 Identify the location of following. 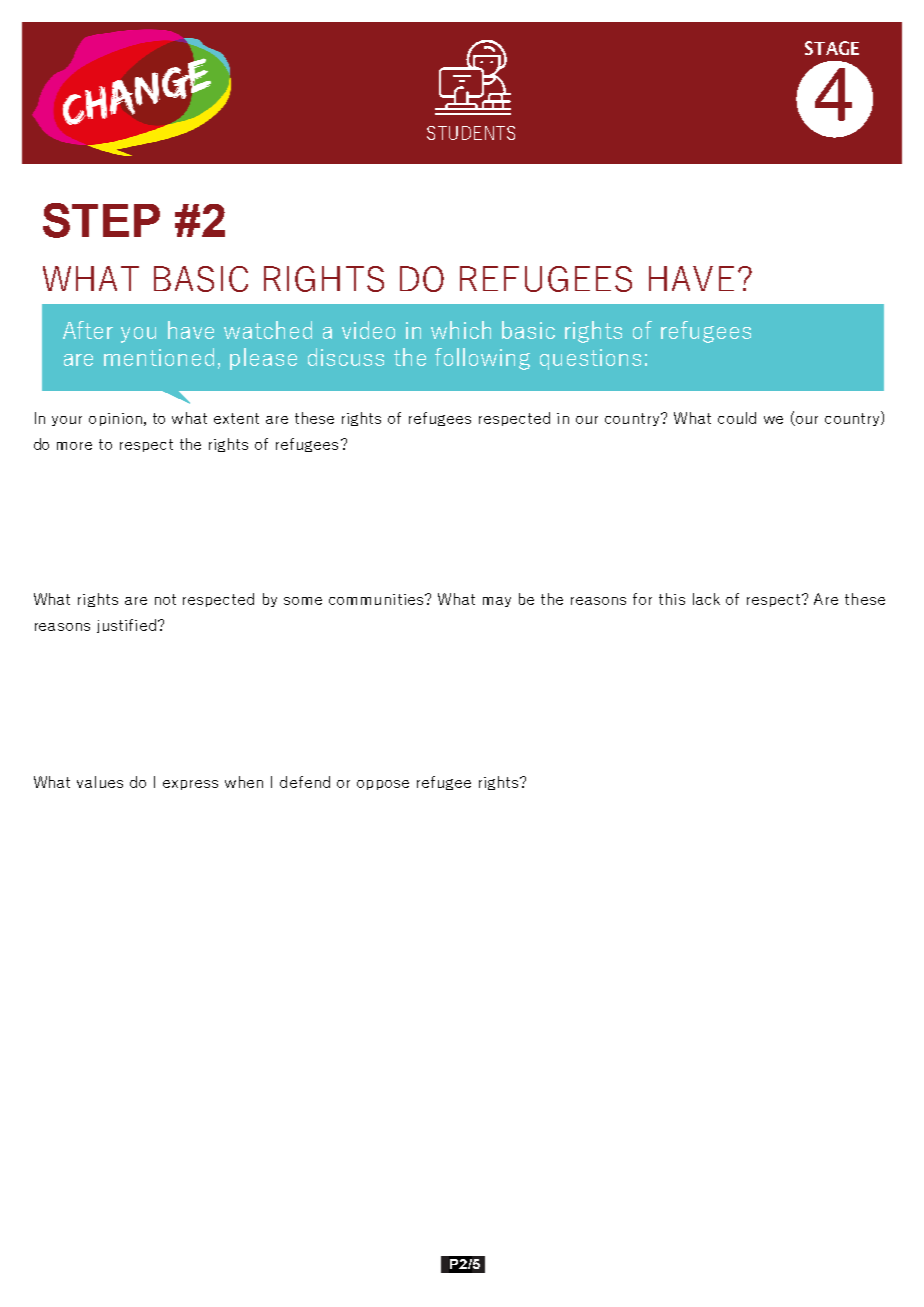
(482, 359).
